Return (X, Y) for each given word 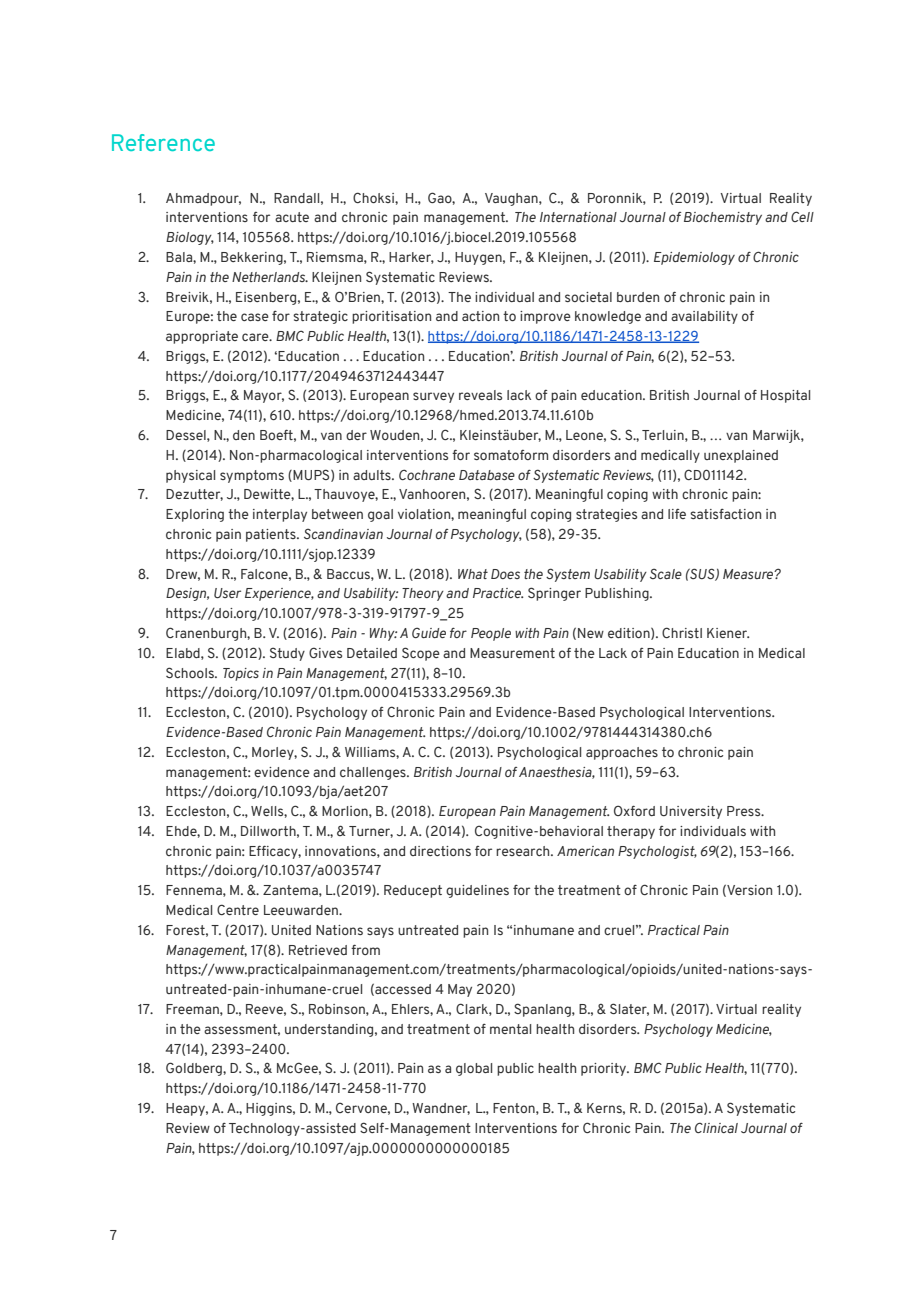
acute (292, 217)
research (524, 851)
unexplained (741, 456)
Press (745, 811)
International (578, 217)
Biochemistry (723, 218)
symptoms (252, 476)
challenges (374, 773)
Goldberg (195, 1069)
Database (487, 475)
